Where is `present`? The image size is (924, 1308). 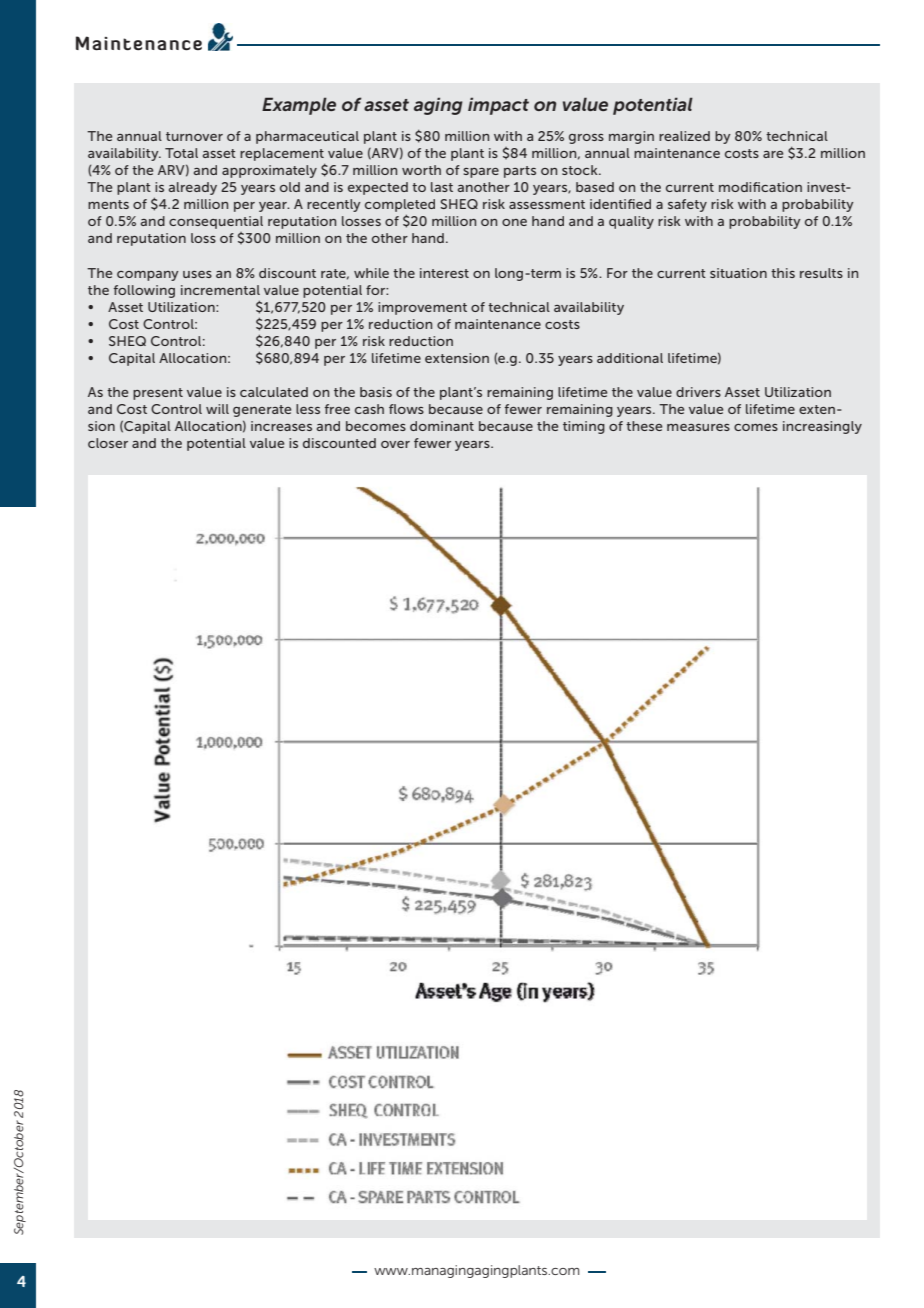
present is located at coordinates (158, 394).
